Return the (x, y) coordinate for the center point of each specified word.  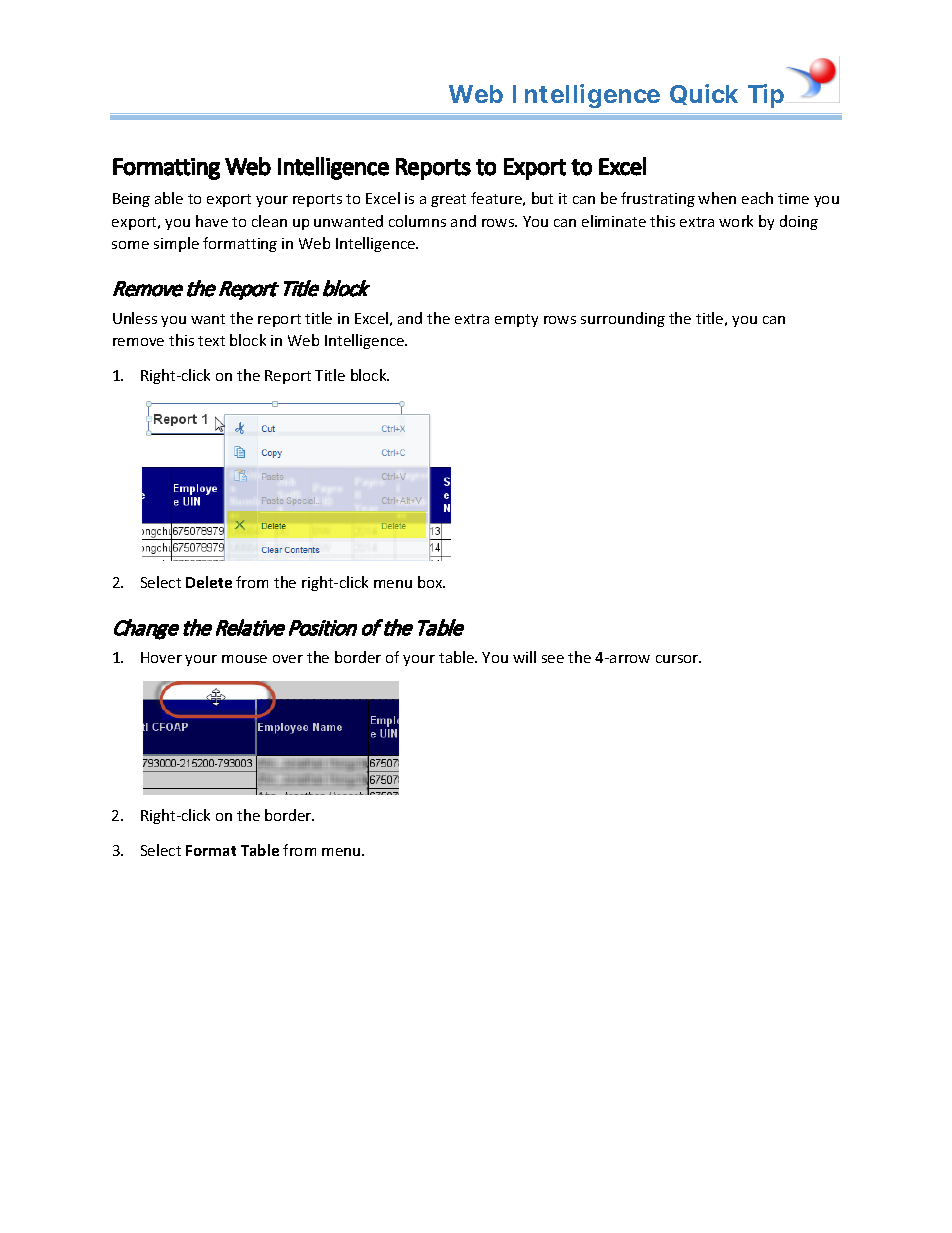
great (448, 200)
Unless (135, 318)
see (553, 659)
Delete (209, 582)
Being (131, 200)
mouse (244, 659)
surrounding (623, 319)
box (431, 582)
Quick (704, 94)
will (524, 657)
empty (516, 320)
